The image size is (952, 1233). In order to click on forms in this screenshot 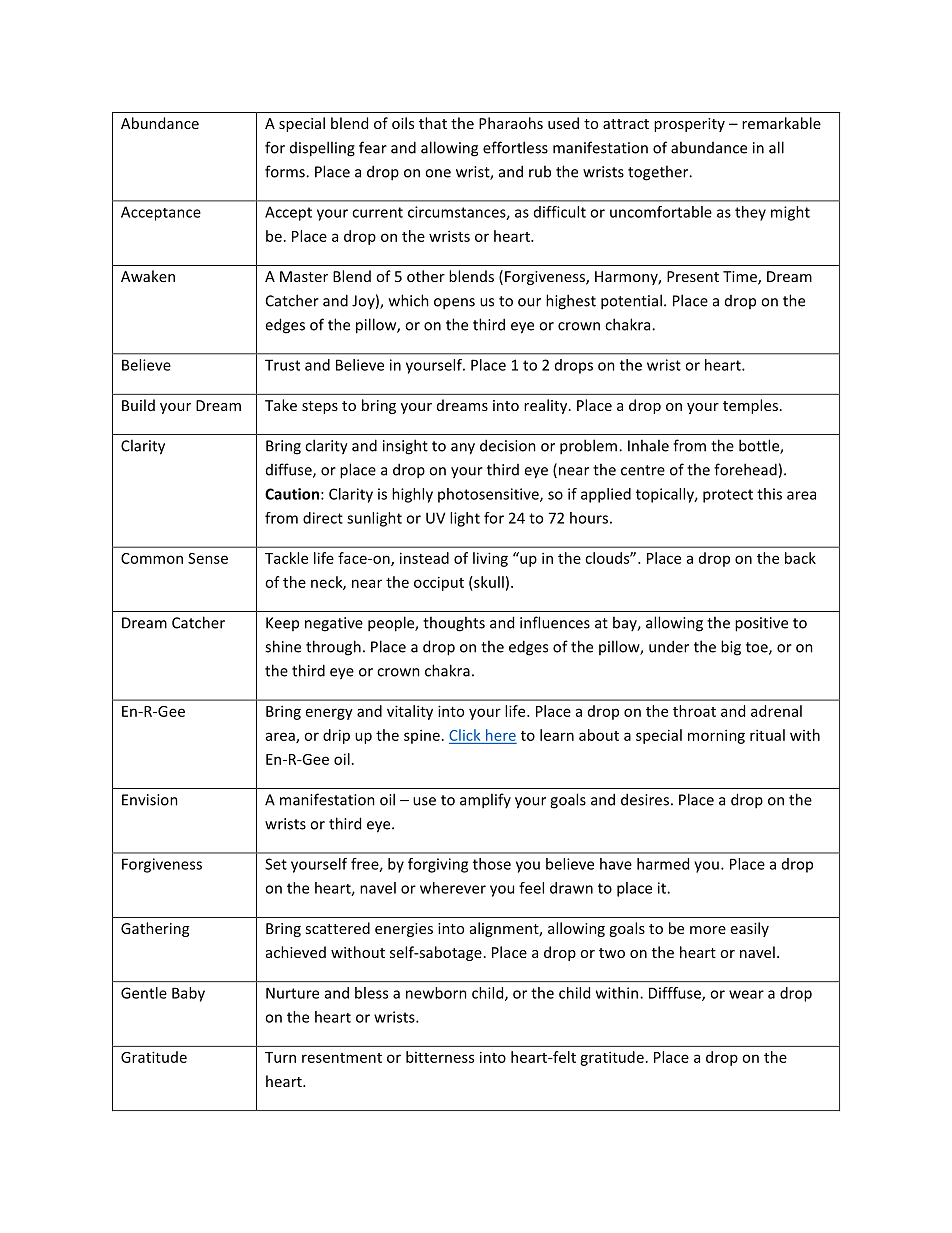, I will do `click(286, 171)`.
